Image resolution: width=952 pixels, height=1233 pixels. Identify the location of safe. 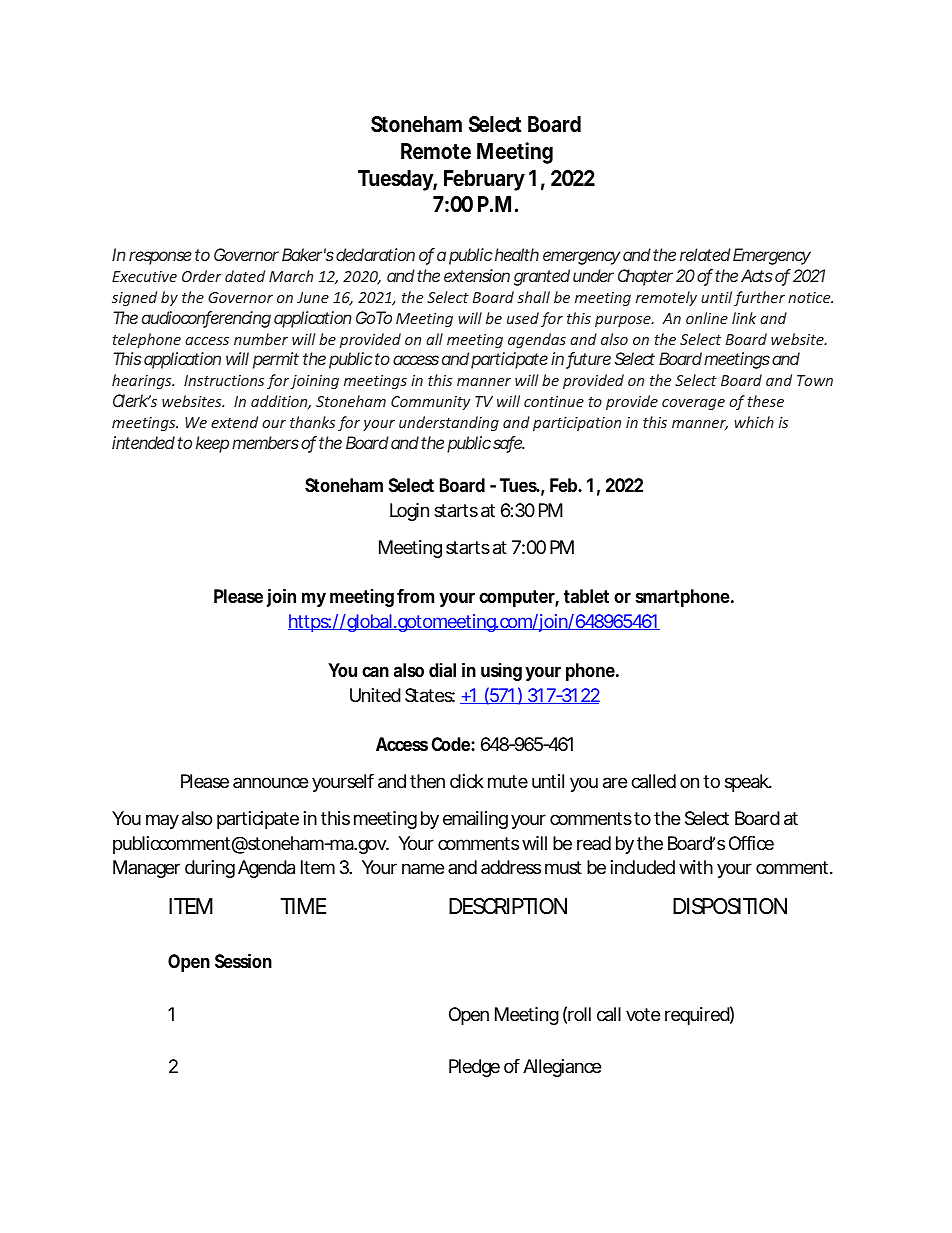
(509, 444).
